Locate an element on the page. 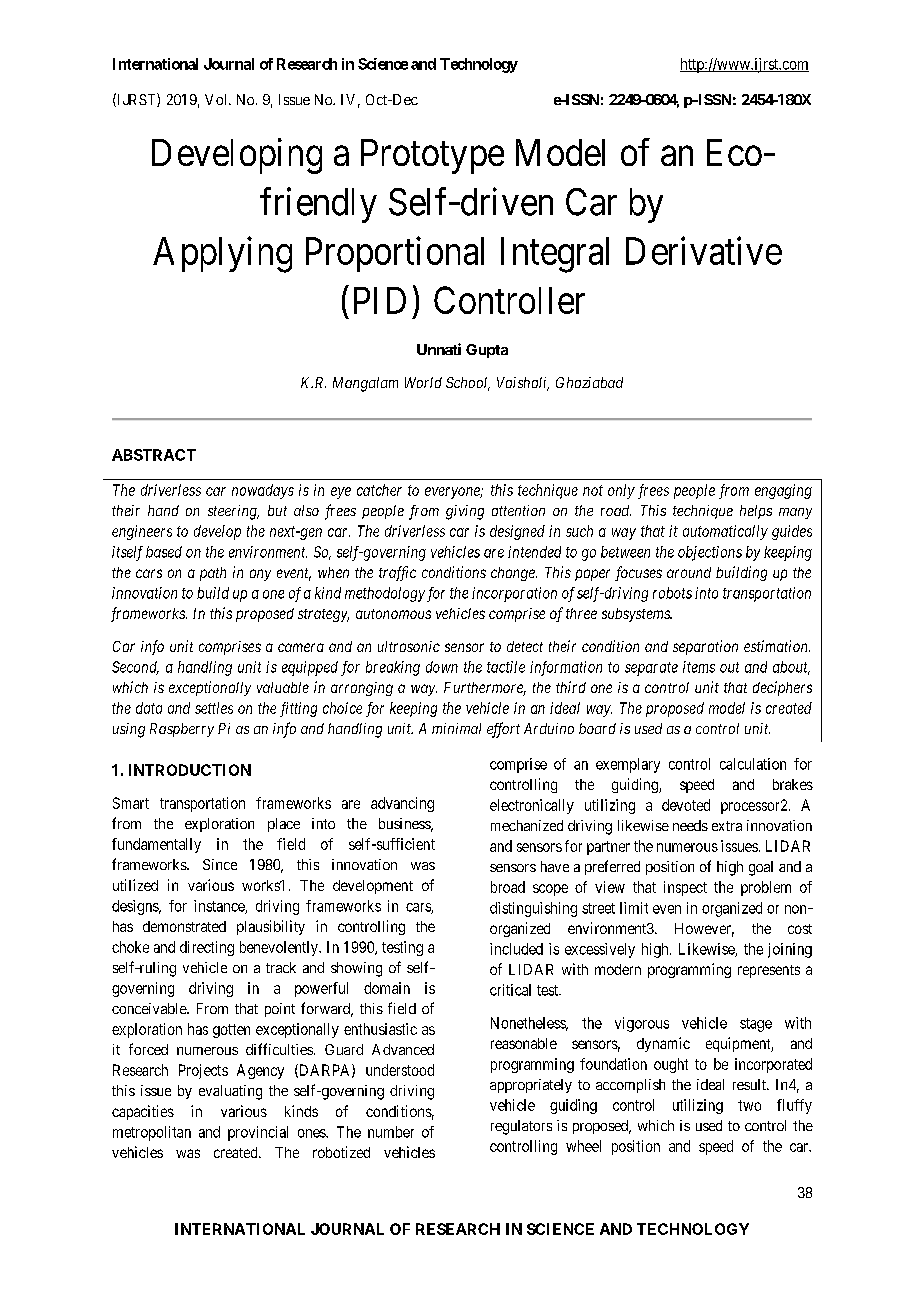 This image has height=1308, width=924. Applying is located at coordinates (222, 255).
